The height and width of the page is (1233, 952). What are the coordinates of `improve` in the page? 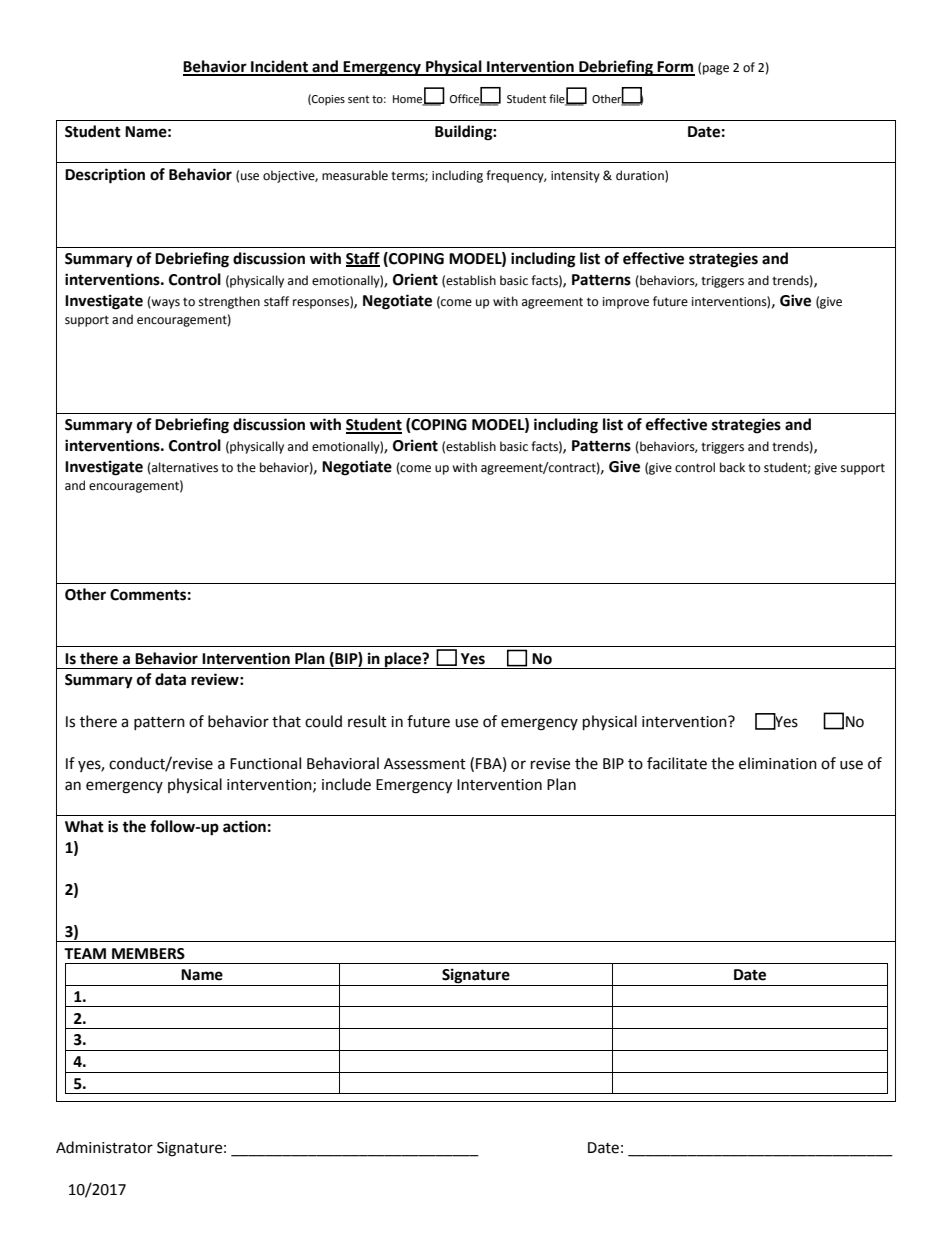 It's located at (626, 303).
